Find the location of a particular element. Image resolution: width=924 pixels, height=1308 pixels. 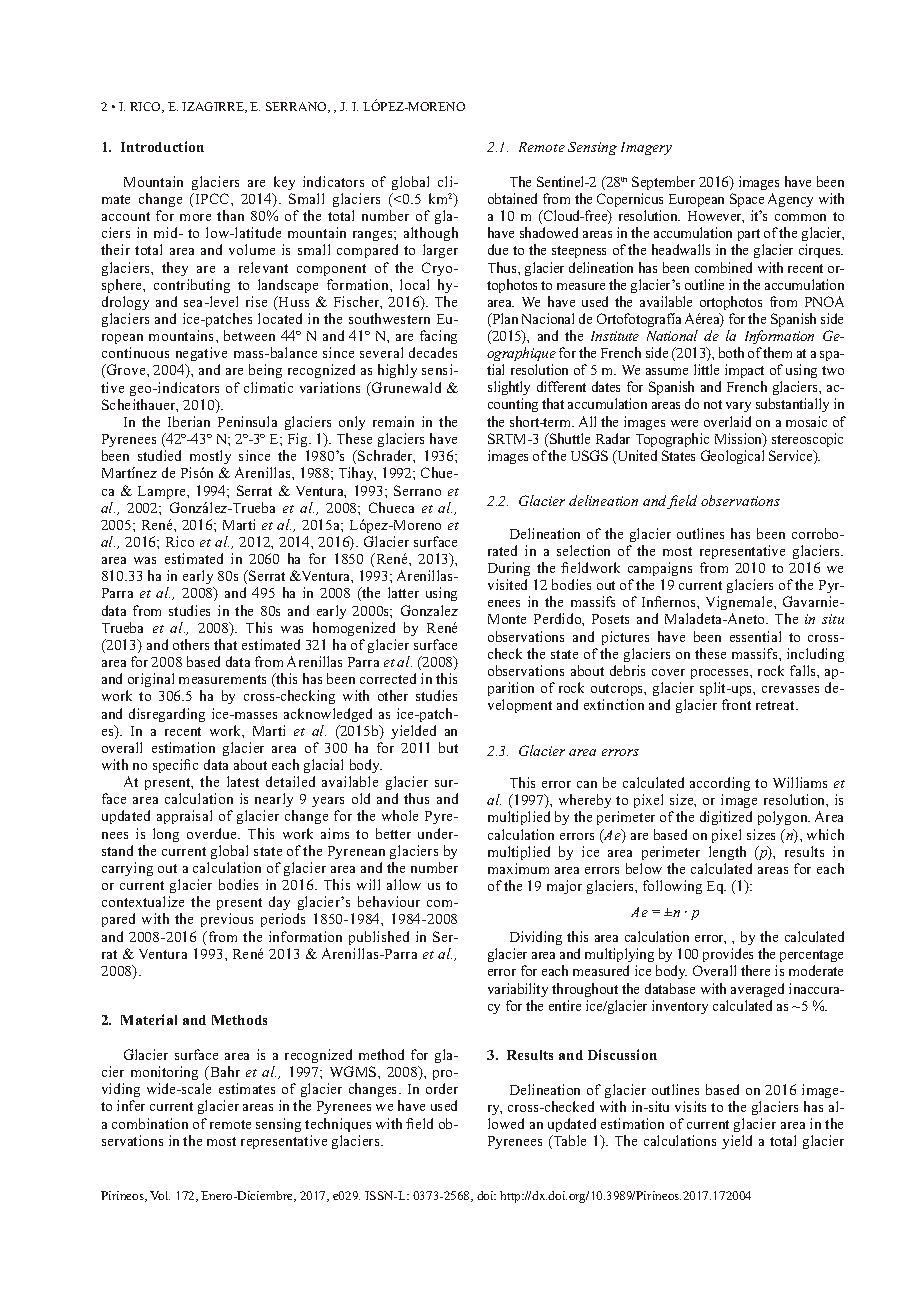

visits is located at coordinates (690, 1106).
